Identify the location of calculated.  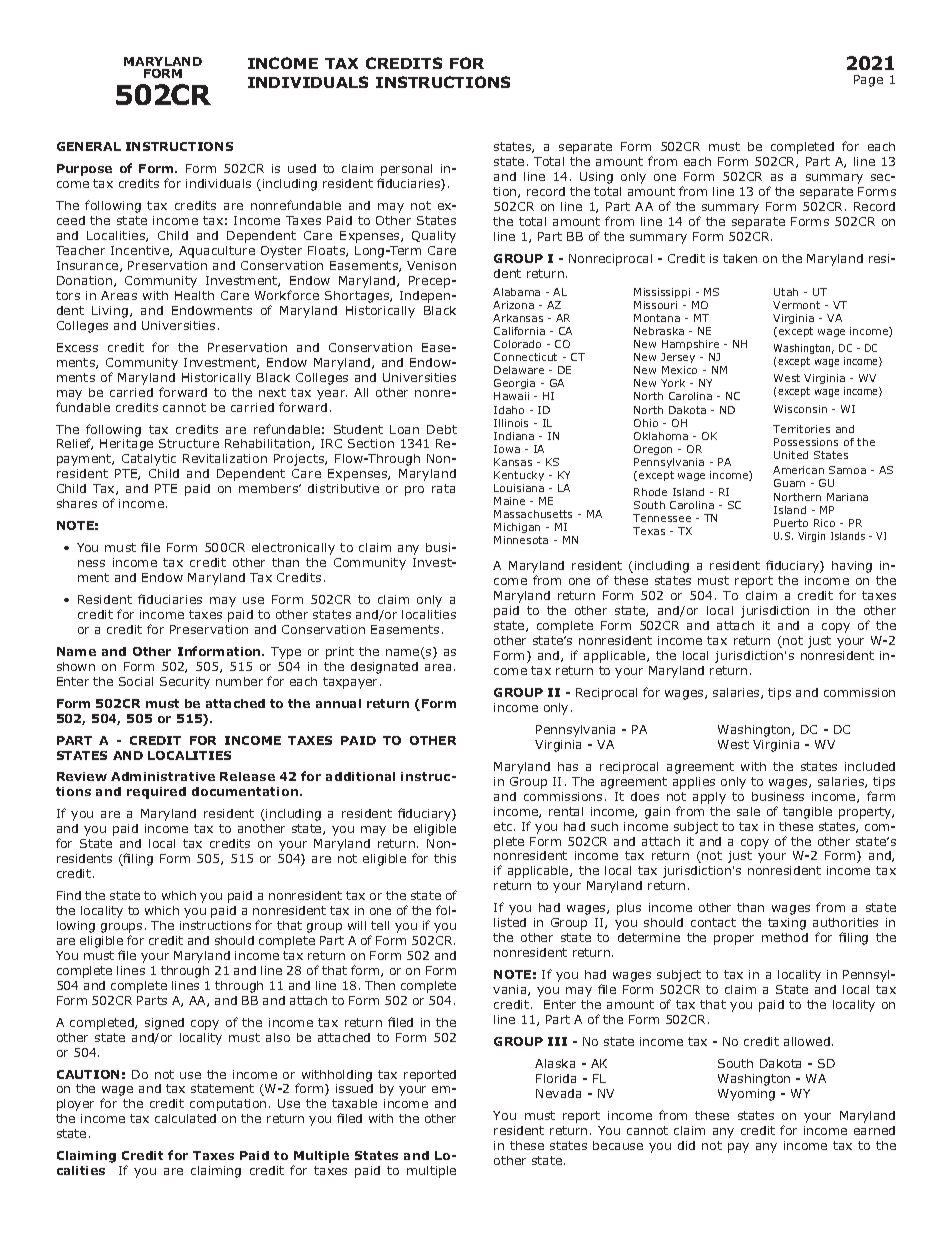
(185, 1118).
